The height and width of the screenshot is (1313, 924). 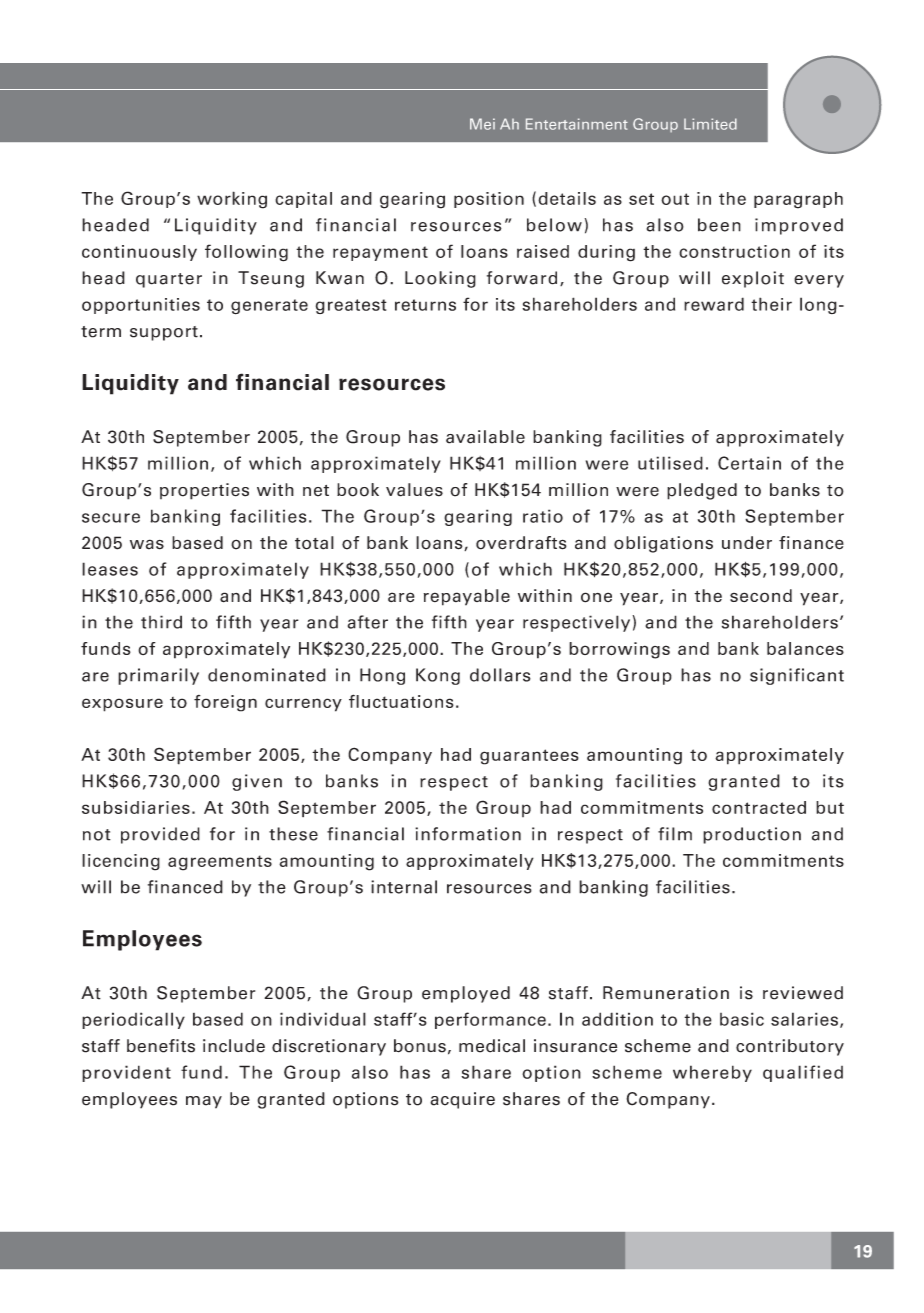 I want to click on whereby, so click(x=712, y=1073).
